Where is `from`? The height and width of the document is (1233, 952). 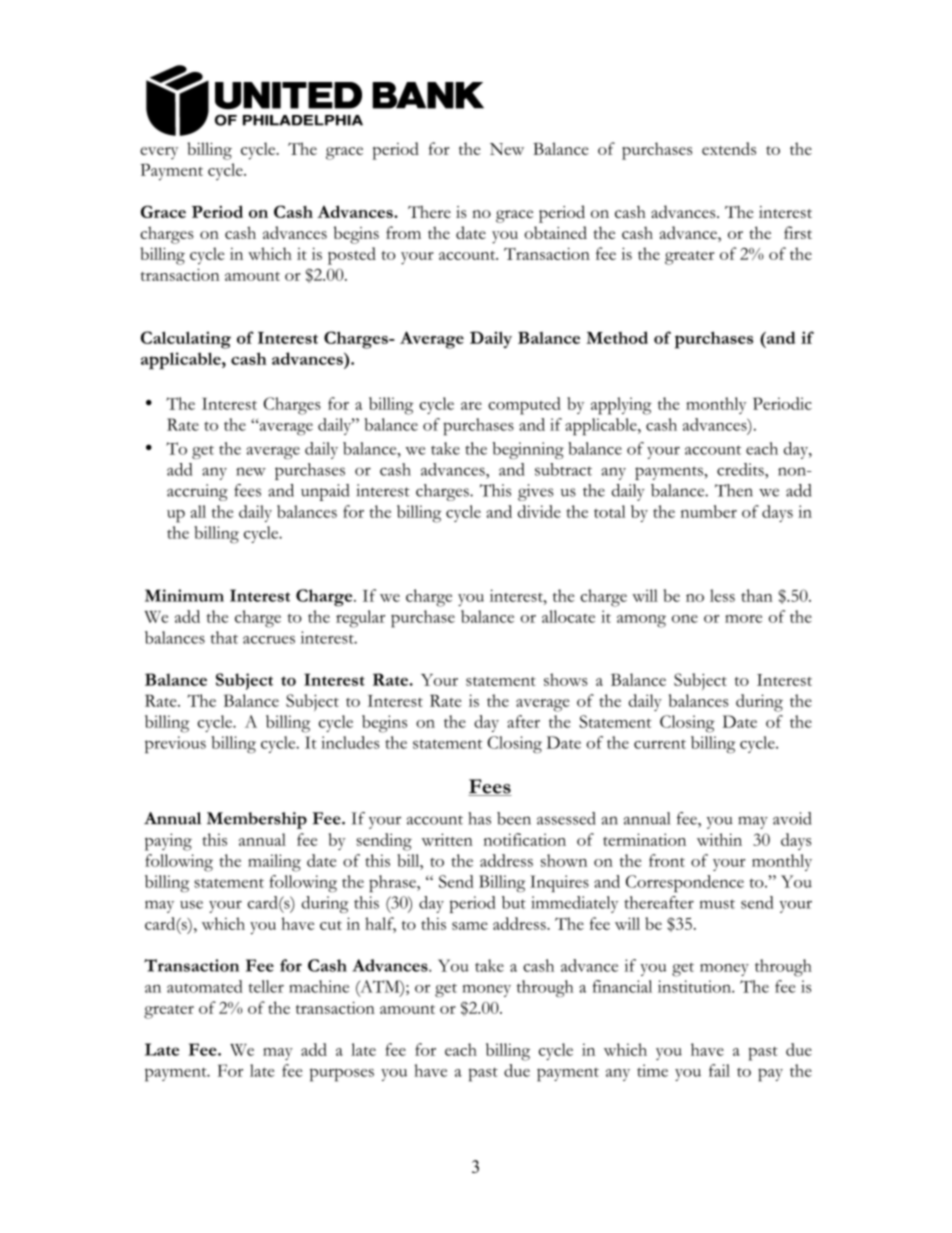 from is located at coordinates (403, 232).
